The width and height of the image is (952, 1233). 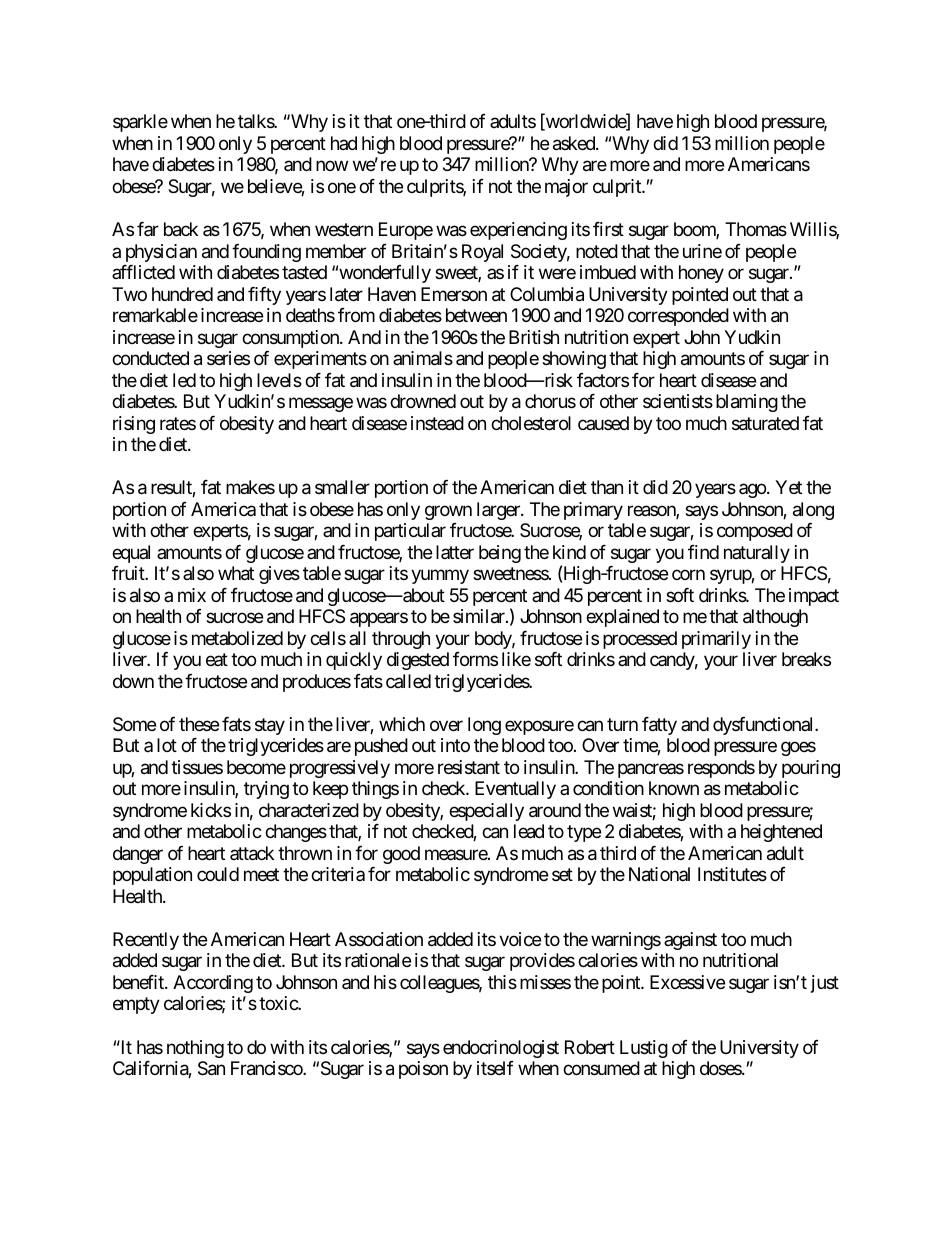 What do you see at coordinates (501, 1049) in the image?
I see `endocrinologist` at bounding box center [501, 1049].
